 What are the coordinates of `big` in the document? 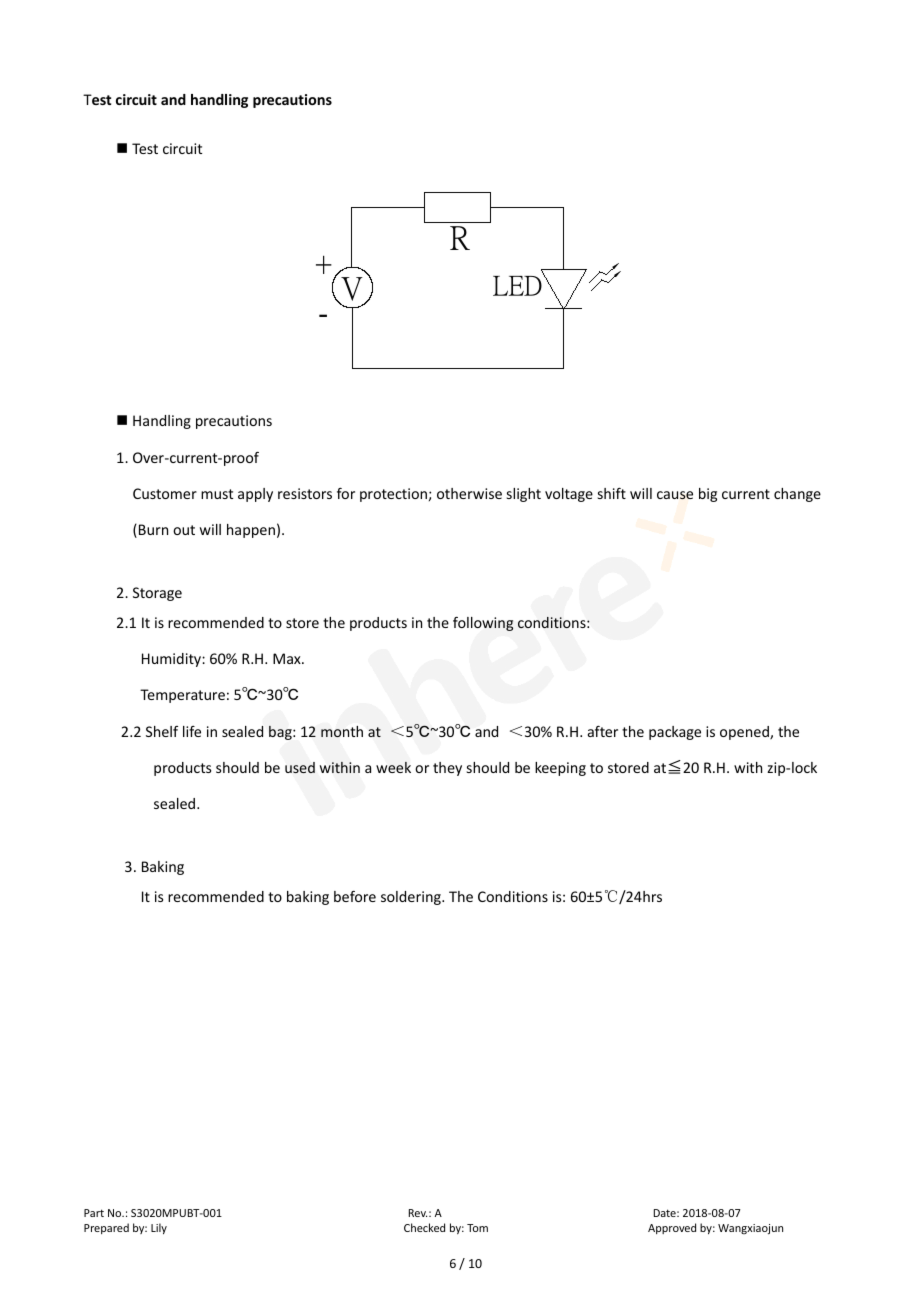 It's located at (708, 495).
